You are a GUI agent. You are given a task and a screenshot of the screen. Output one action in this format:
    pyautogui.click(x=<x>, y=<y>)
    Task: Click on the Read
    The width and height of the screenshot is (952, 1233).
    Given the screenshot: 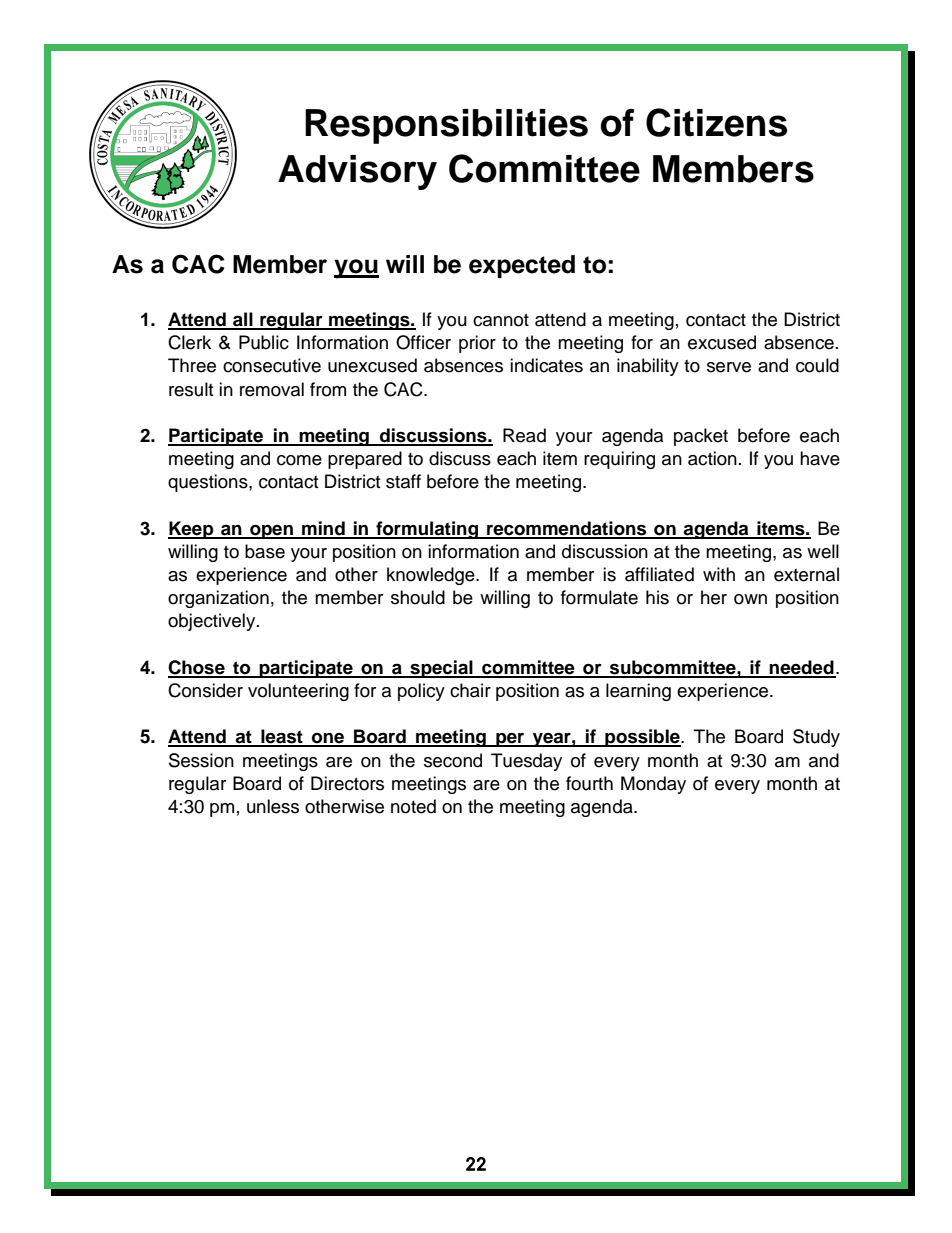 What is the action you would take?
    pyautogui.click(x=524, y=435)
